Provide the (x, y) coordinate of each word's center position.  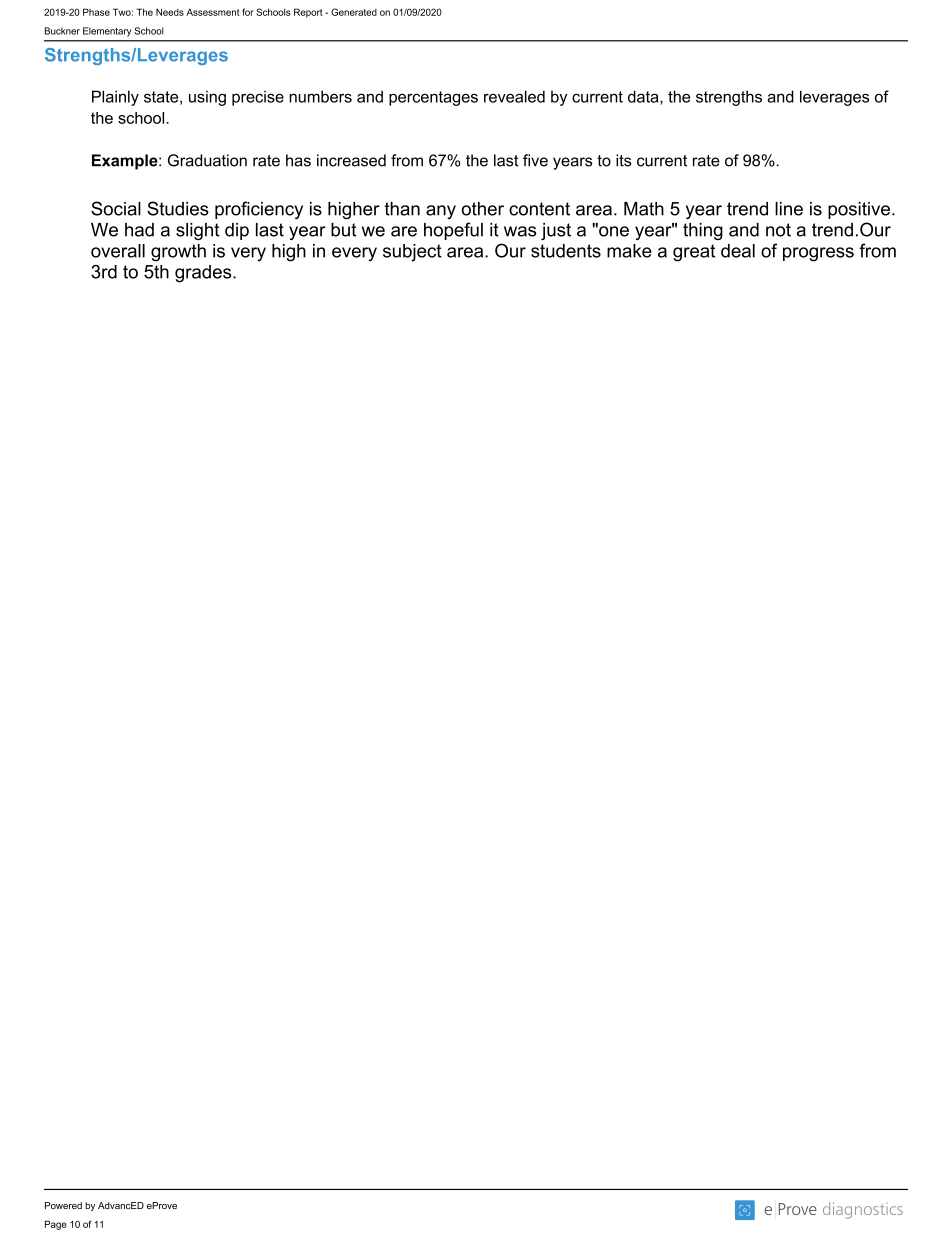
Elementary (107, 32)
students (566, 251)
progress (818, 254)
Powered (63, 1205)
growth (178, 253)
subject (412, 253)
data (644, 97)
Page (56, 1225)
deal (738, 251)
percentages (433, 98)
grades (204, 274)
